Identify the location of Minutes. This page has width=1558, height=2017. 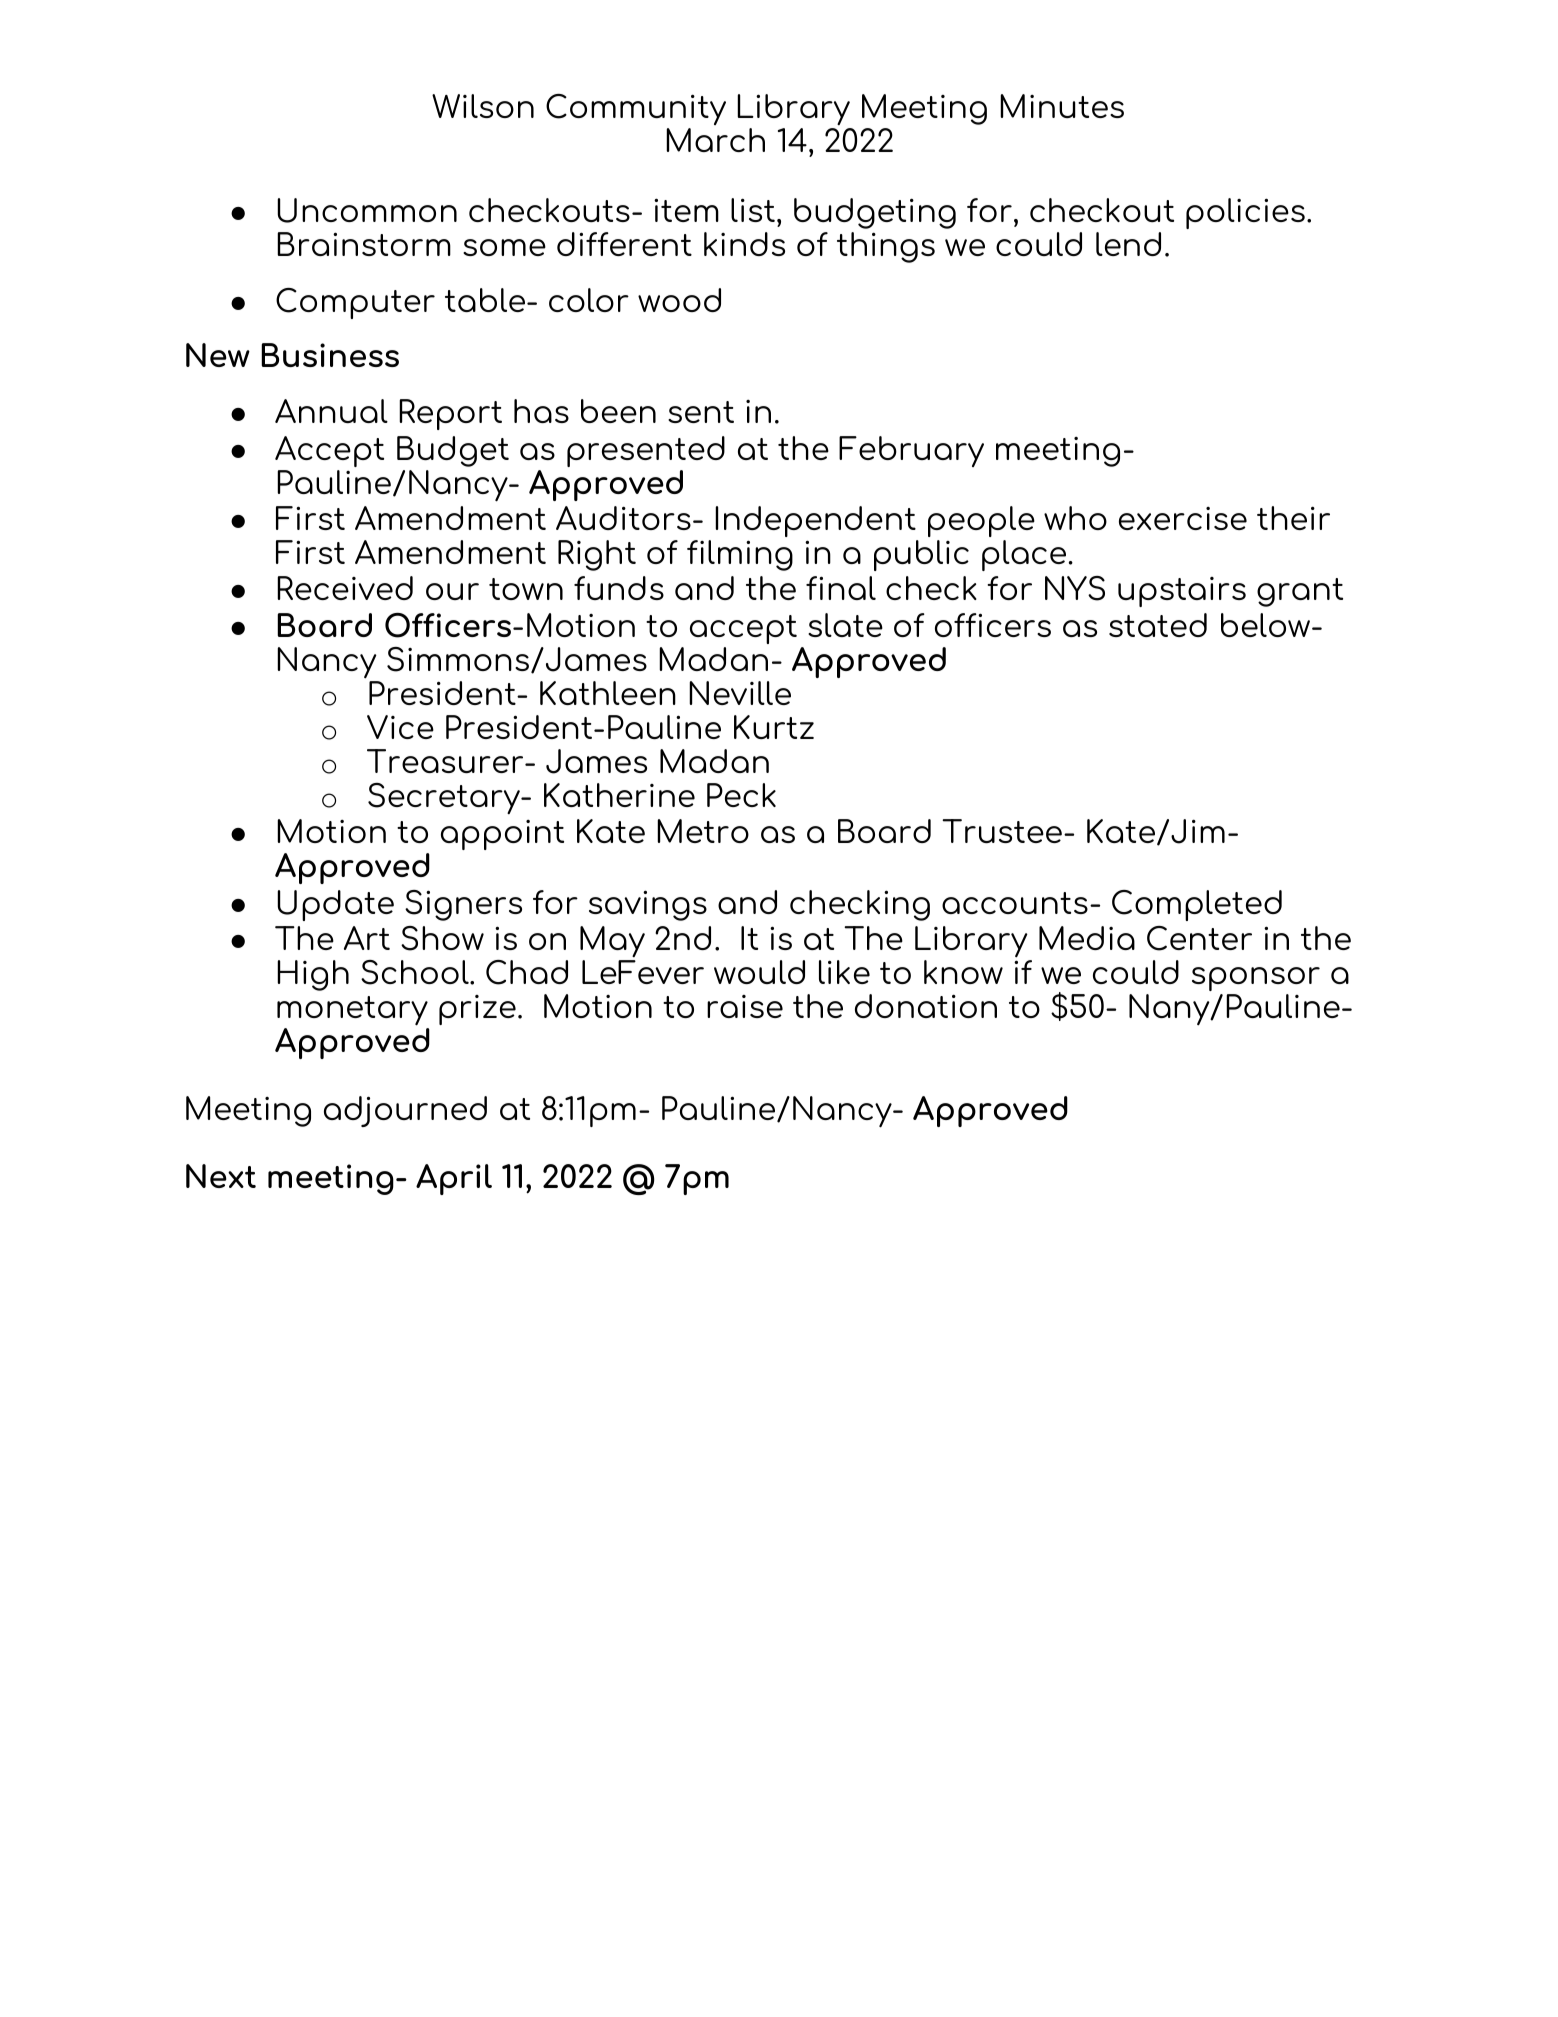
(1062, 106).
